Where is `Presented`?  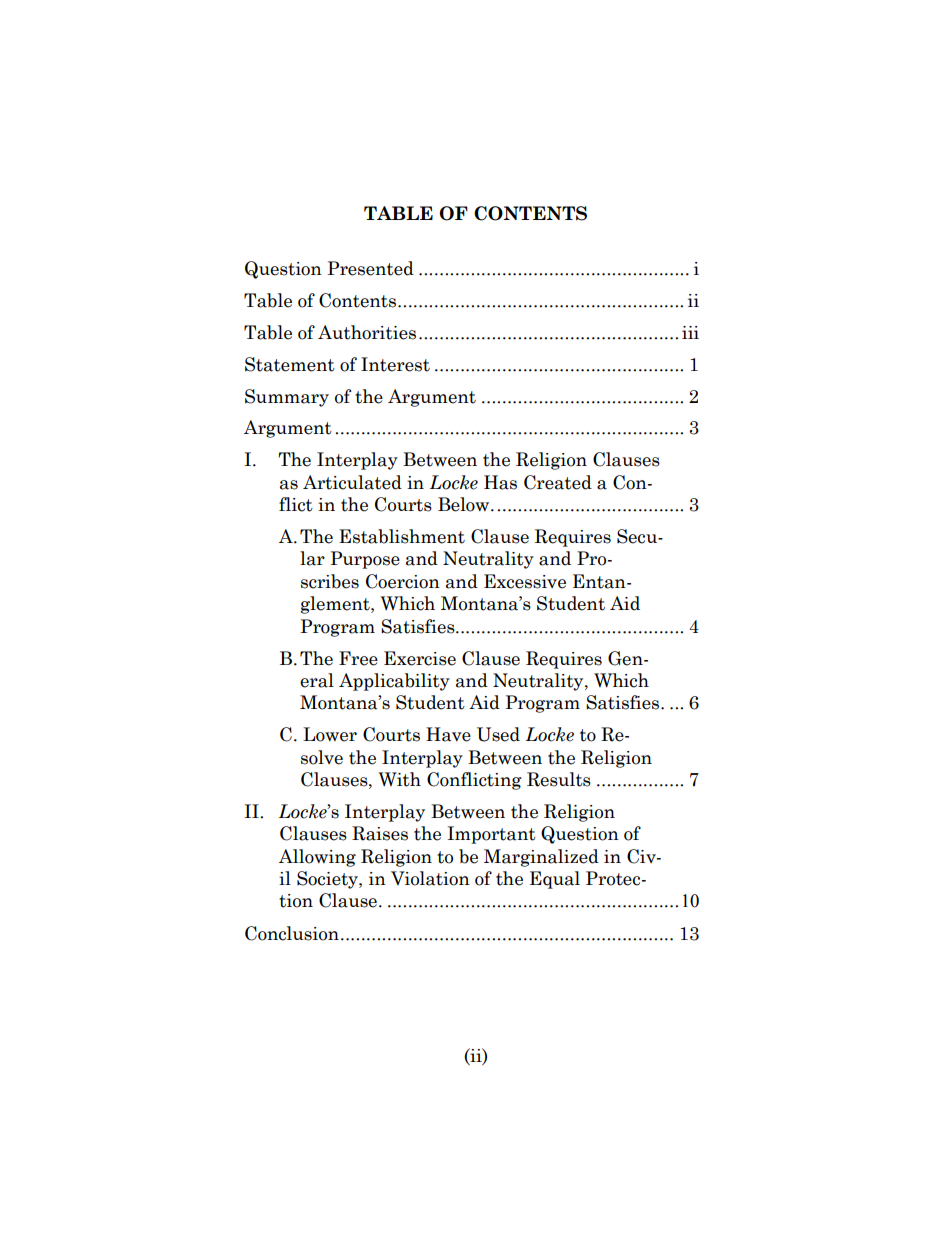 Presented is located at coordinates (370, 268).
